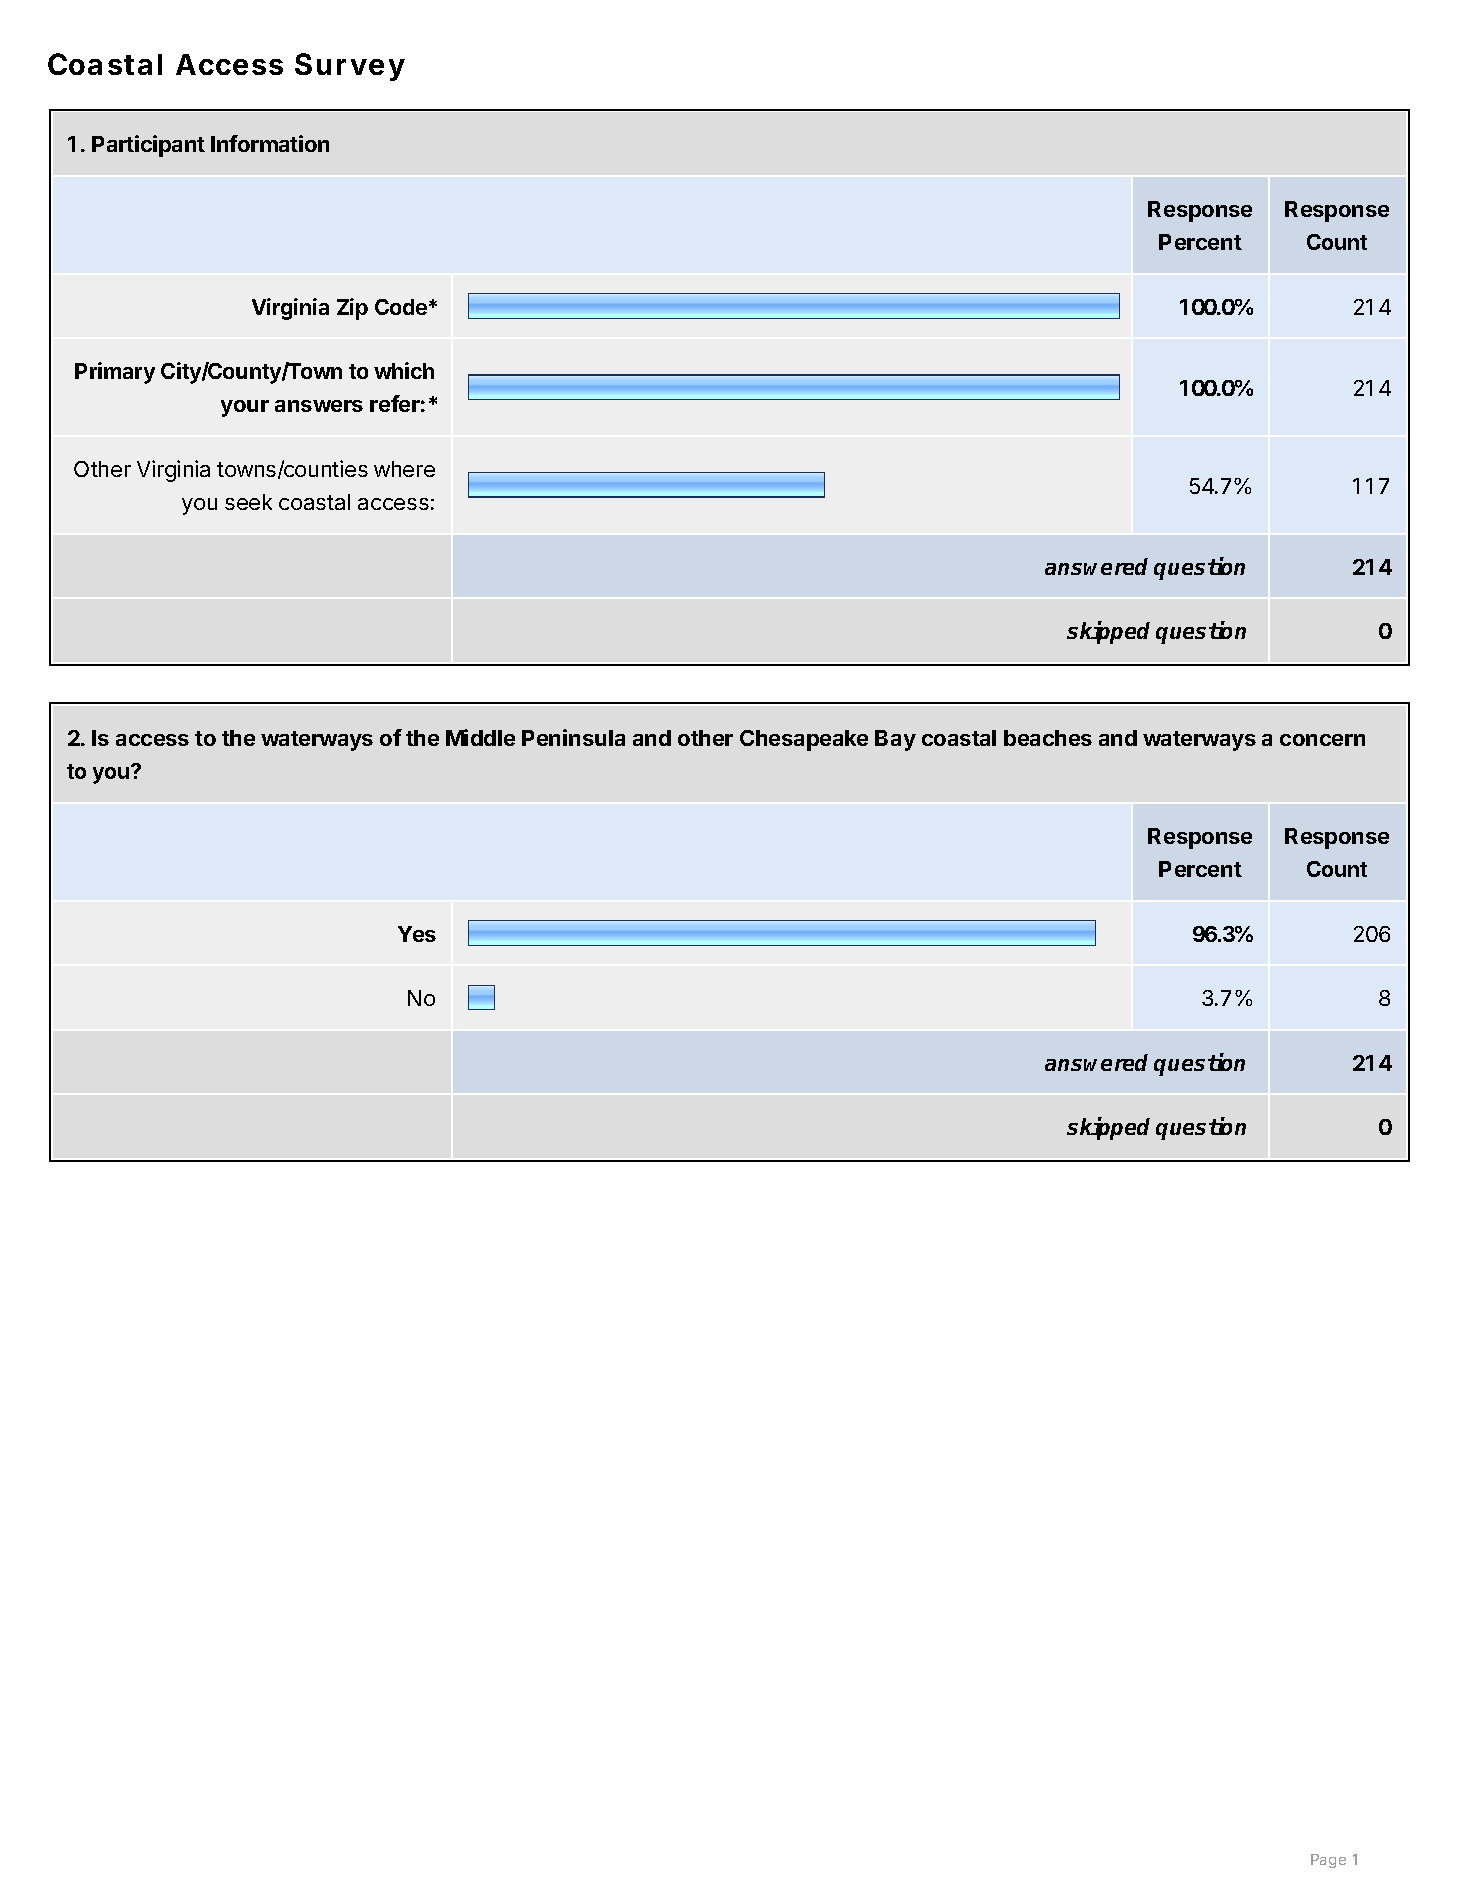 This screenshot has width=1468, height=1900. Describe the element at coordinates (1322, 740) in the screenshot. I see `concern` at that location.
